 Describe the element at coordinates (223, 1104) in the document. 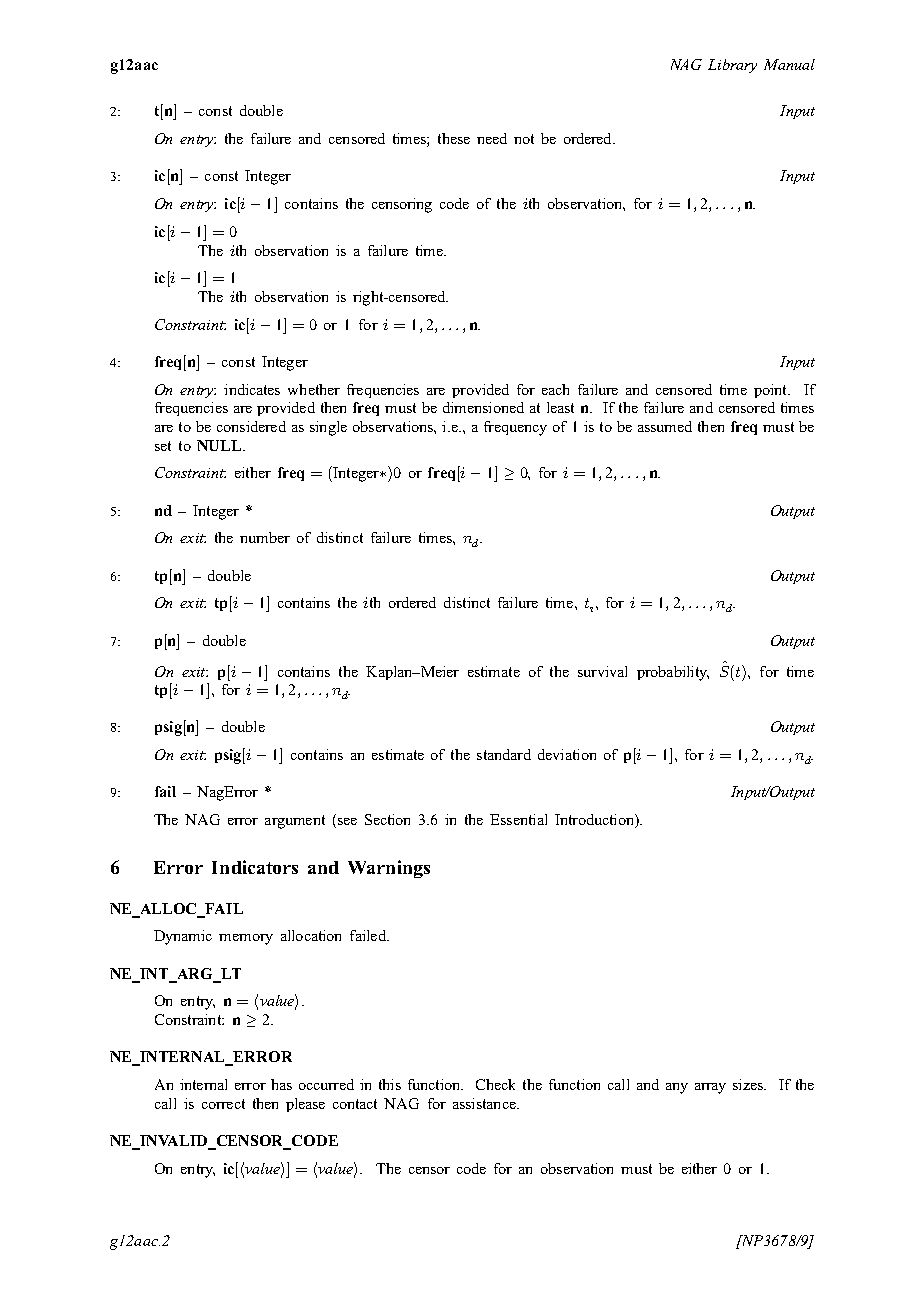

I see `correct` at that location.
